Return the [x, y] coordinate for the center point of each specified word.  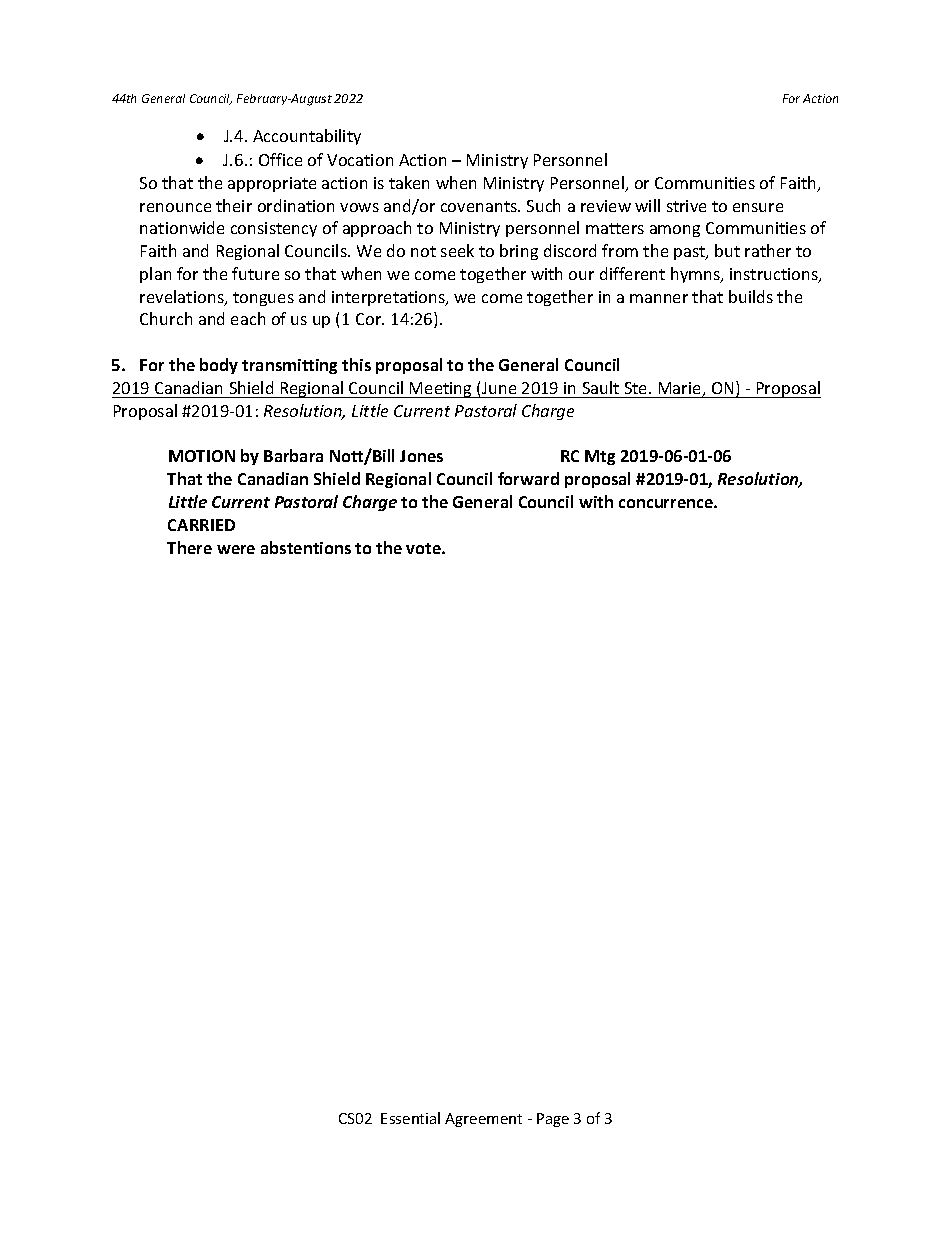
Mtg [600, 457]
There [189, 547]
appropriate [272, 184]
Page [553, 1120]
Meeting [441, 390]
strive [686, 206]
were [236, 549]
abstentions [306, 547]
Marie [681, 389]
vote [424, 548]
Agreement [483, 1120]
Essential [410, 1118]
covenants [480, 206]
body [219, 366]
